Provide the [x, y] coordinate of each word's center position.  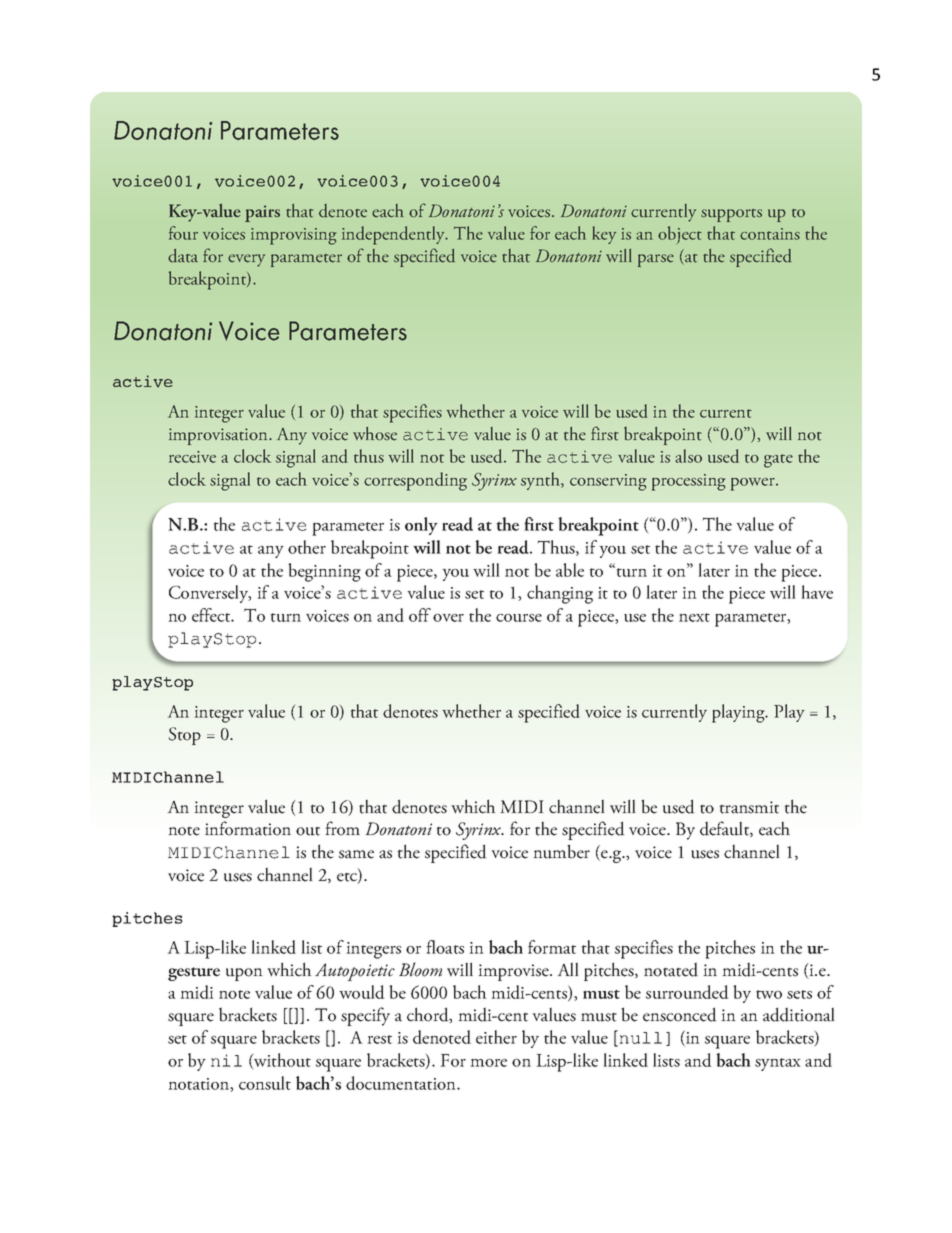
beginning [324, 572]
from [343, 828]
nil [226, 1060]
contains [770, 234]
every [246, 260]
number [561, 851]
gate [778, 461]
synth [541, 481]
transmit [749, 807]
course [519, 618]
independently [394, 235]
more [488, 1063]
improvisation [219, 436]
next [694, 617]
